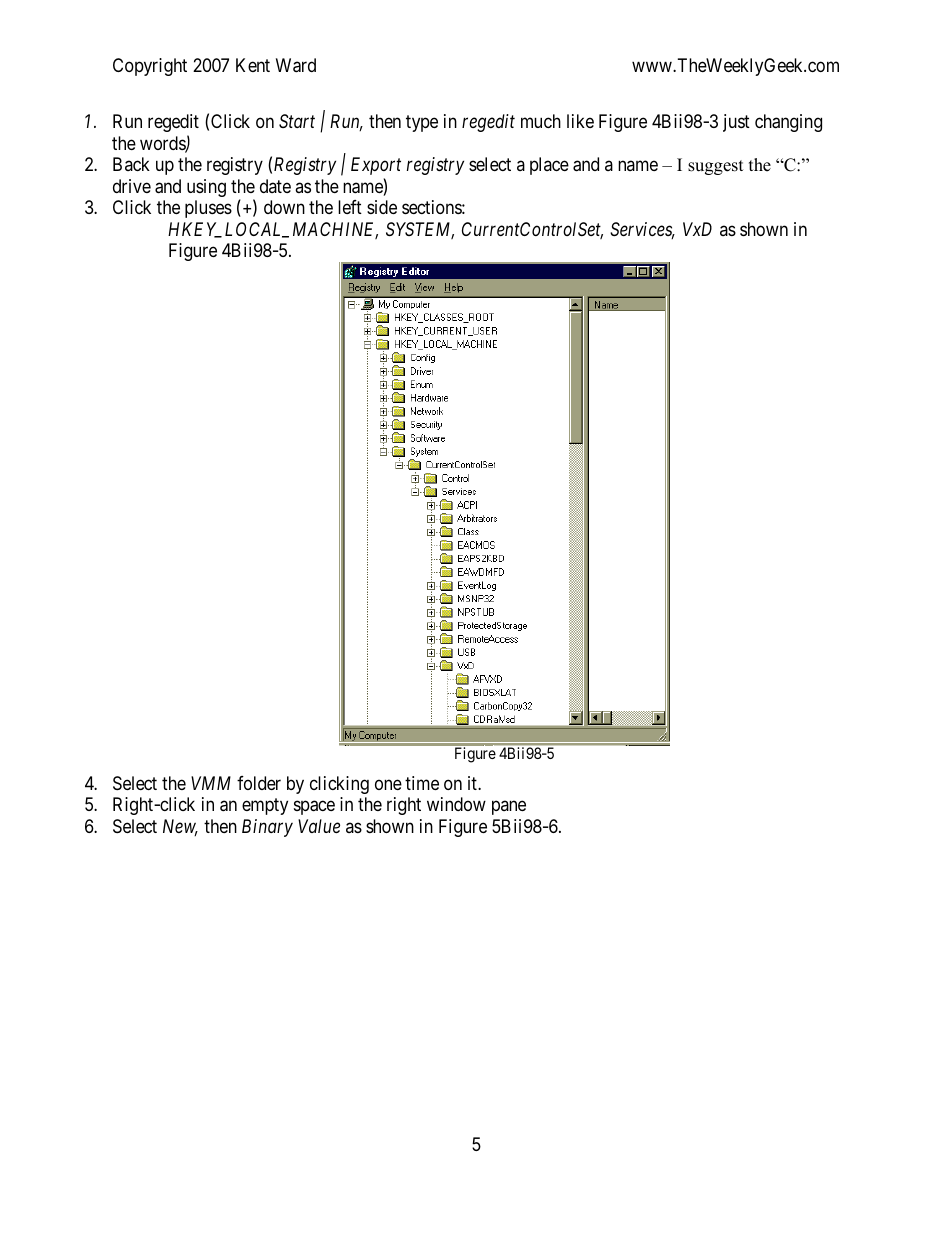 The image size is (952, 1233). What do you see at coordinates (422, 124) in the screenshot?
I see `type` at bounding box center [422, 124].
